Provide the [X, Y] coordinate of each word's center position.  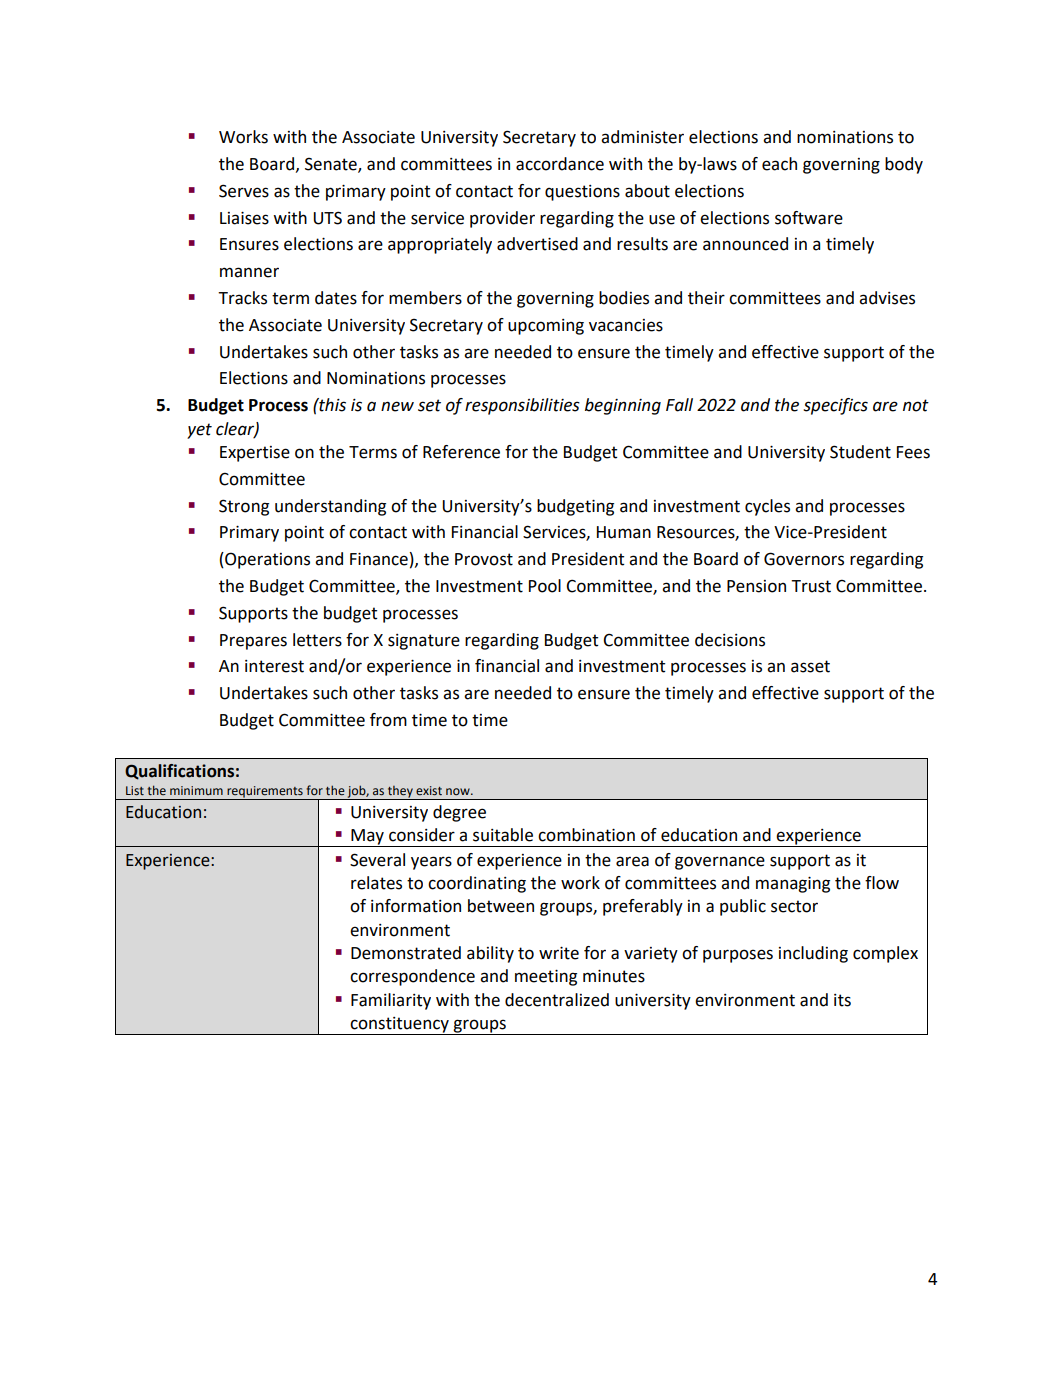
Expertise [255, 454]
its [842, 1000]
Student [860, 452]
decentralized [557, 1000]
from [388, 720]
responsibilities [522, 406]
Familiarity [391, 1001]
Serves [244, 191]
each [779, 164]
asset [810, 666]
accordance [560, 164]
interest [274, 666]
